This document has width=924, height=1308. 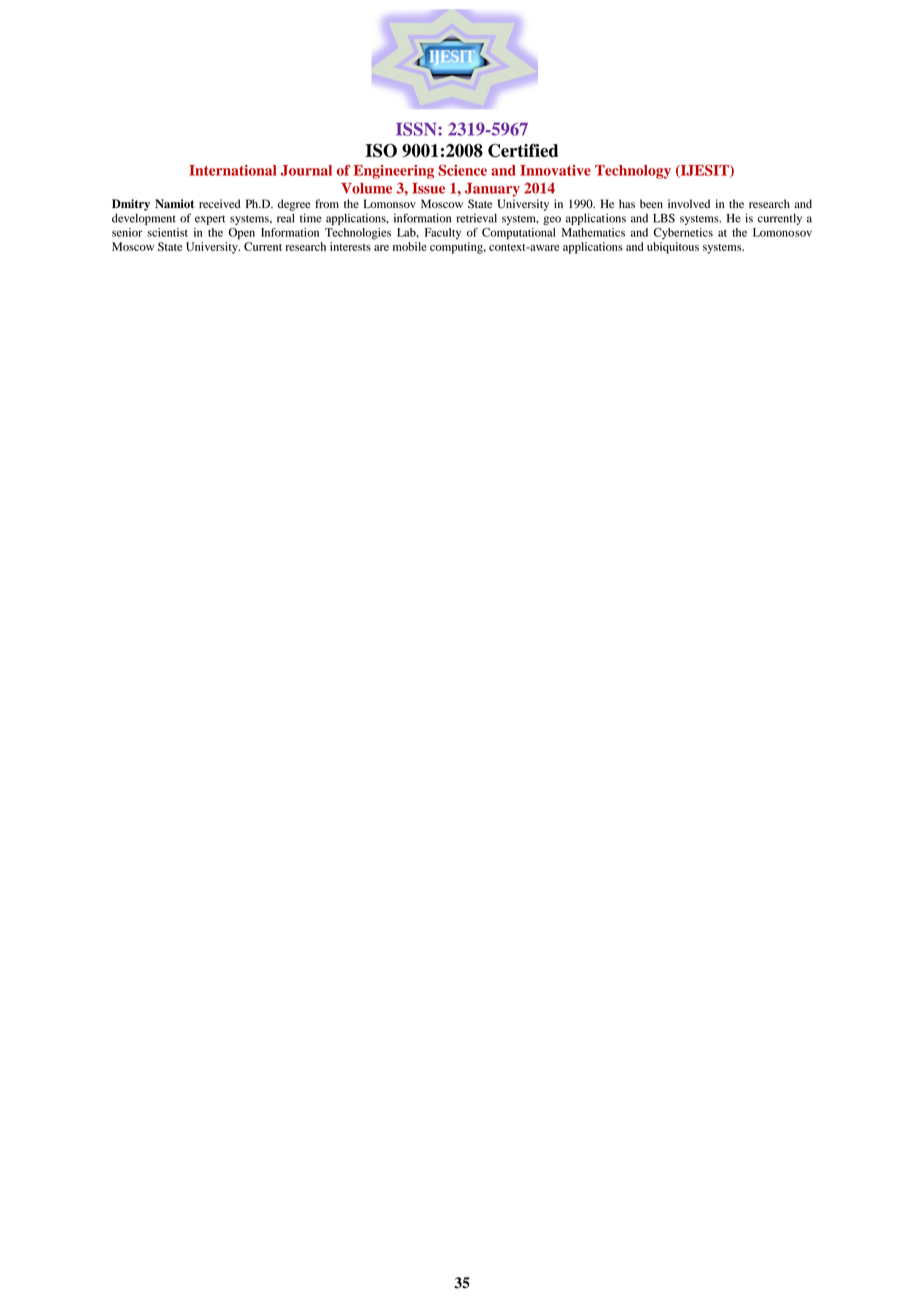 I want to click on International, so click(x=233, y=170).
